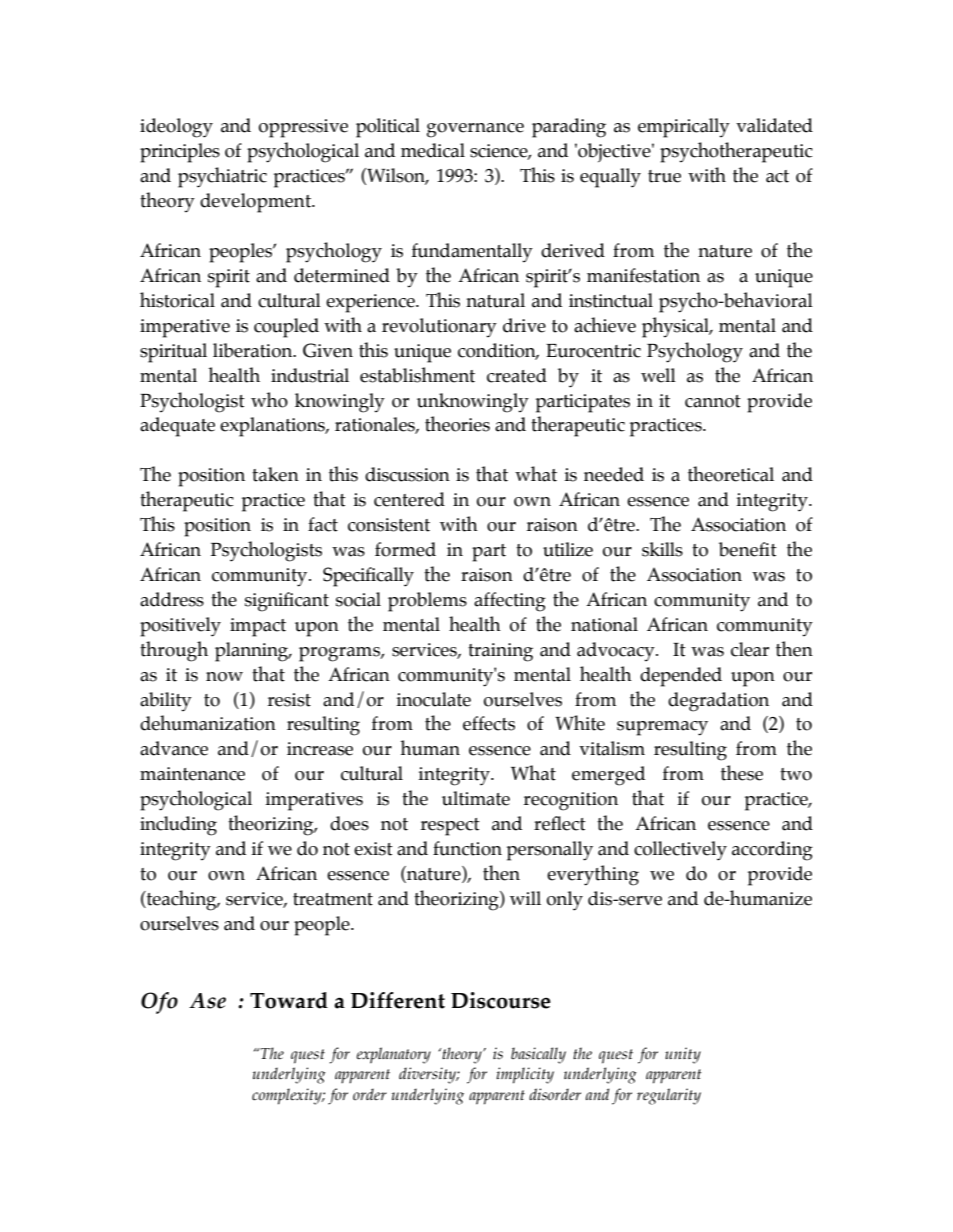 This document has width=953, height=1232. I want to click on theoretical, so click(731, 474).
